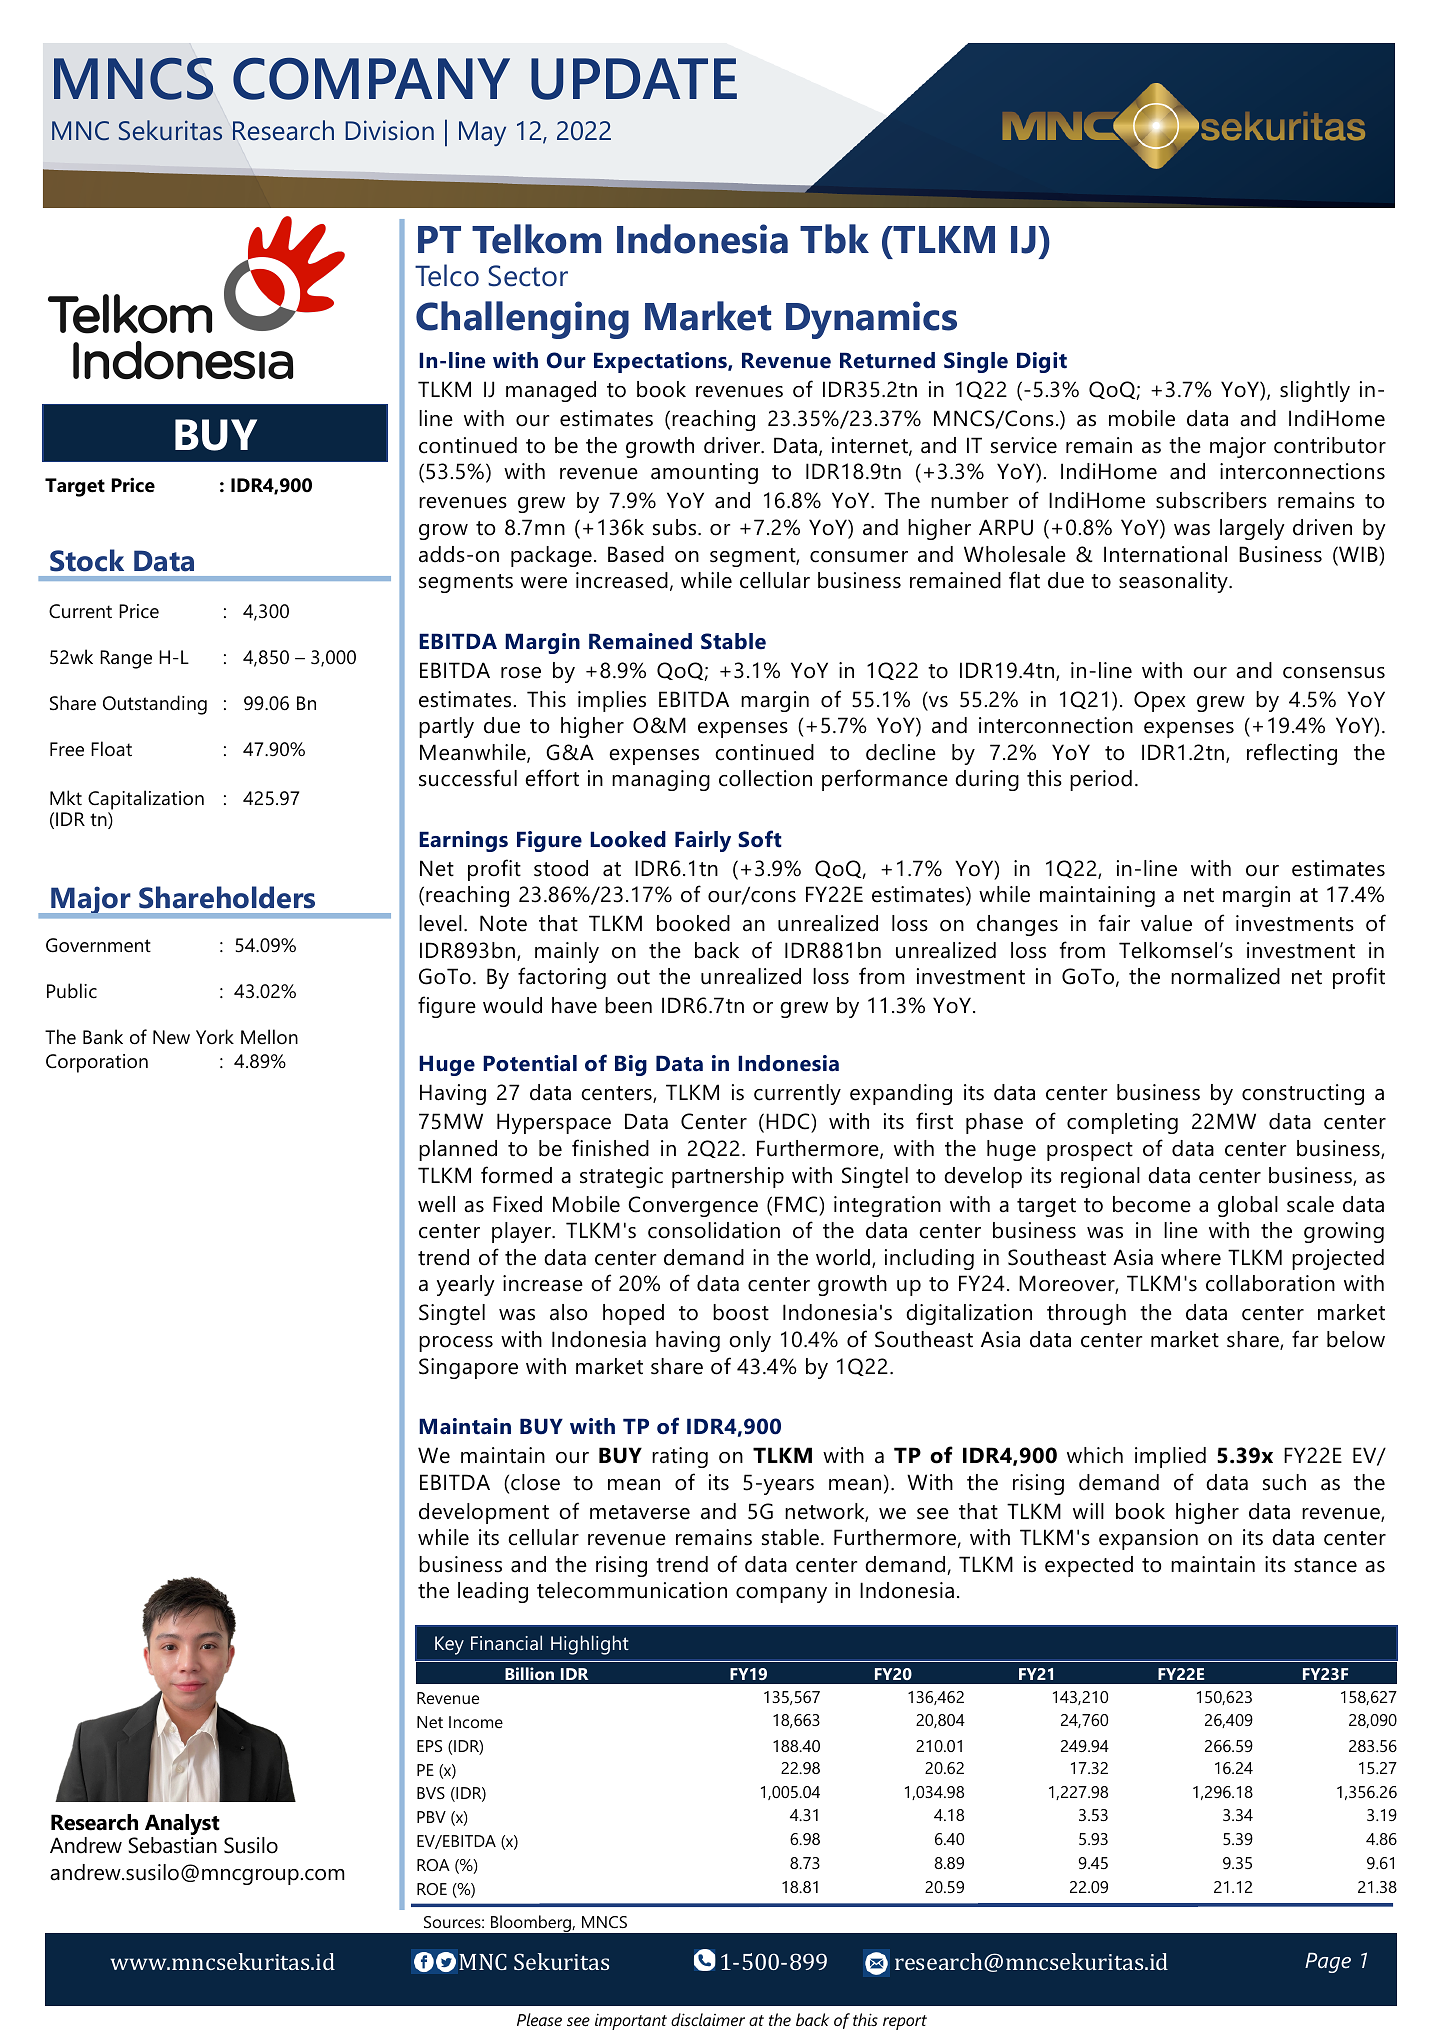  What do you see at coordinates (631, 1065) in the page?
I see `Big` at bounding box center [631, 1065].
